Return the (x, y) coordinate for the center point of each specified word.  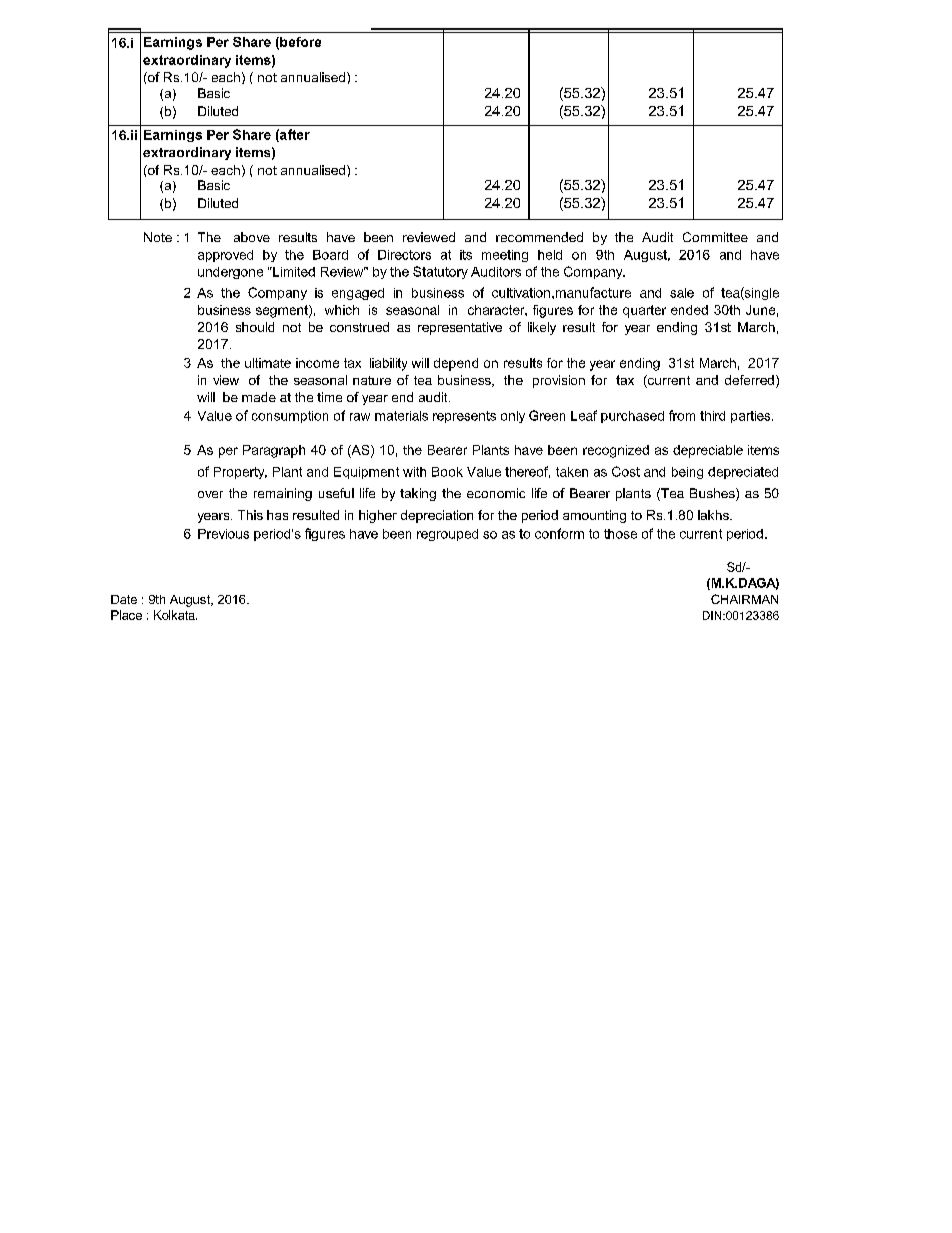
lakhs (714, 515)
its (466, 255)
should (255, 327)
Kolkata (175, 615)
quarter (644, 311)
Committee (715, 237)
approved (225, 256)
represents (464, 417)
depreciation (437, 516)
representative (460, 328)
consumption (290, 417)
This (250, 515)
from (682, 415)
